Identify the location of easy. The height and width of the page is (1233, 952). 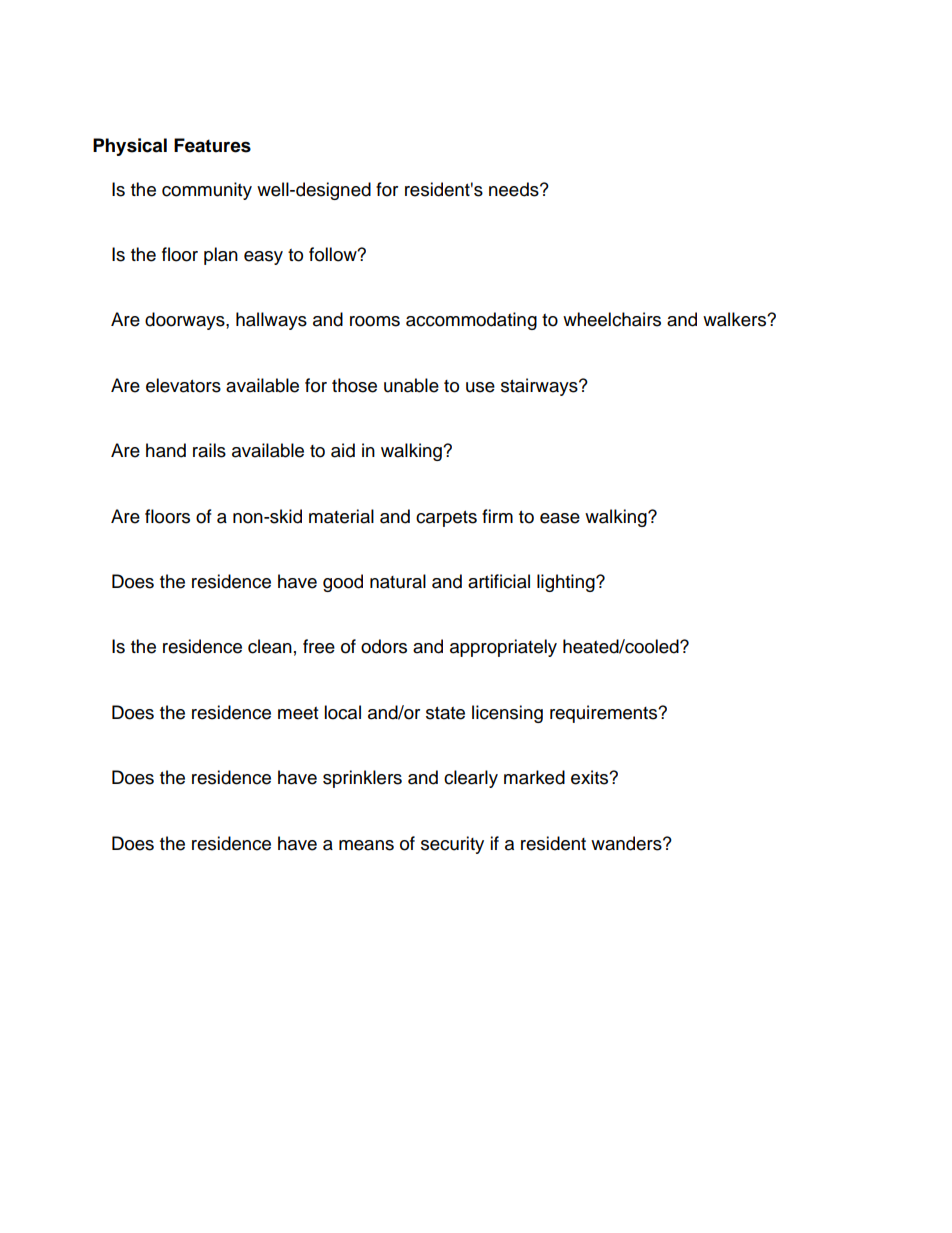
(263, 258).
